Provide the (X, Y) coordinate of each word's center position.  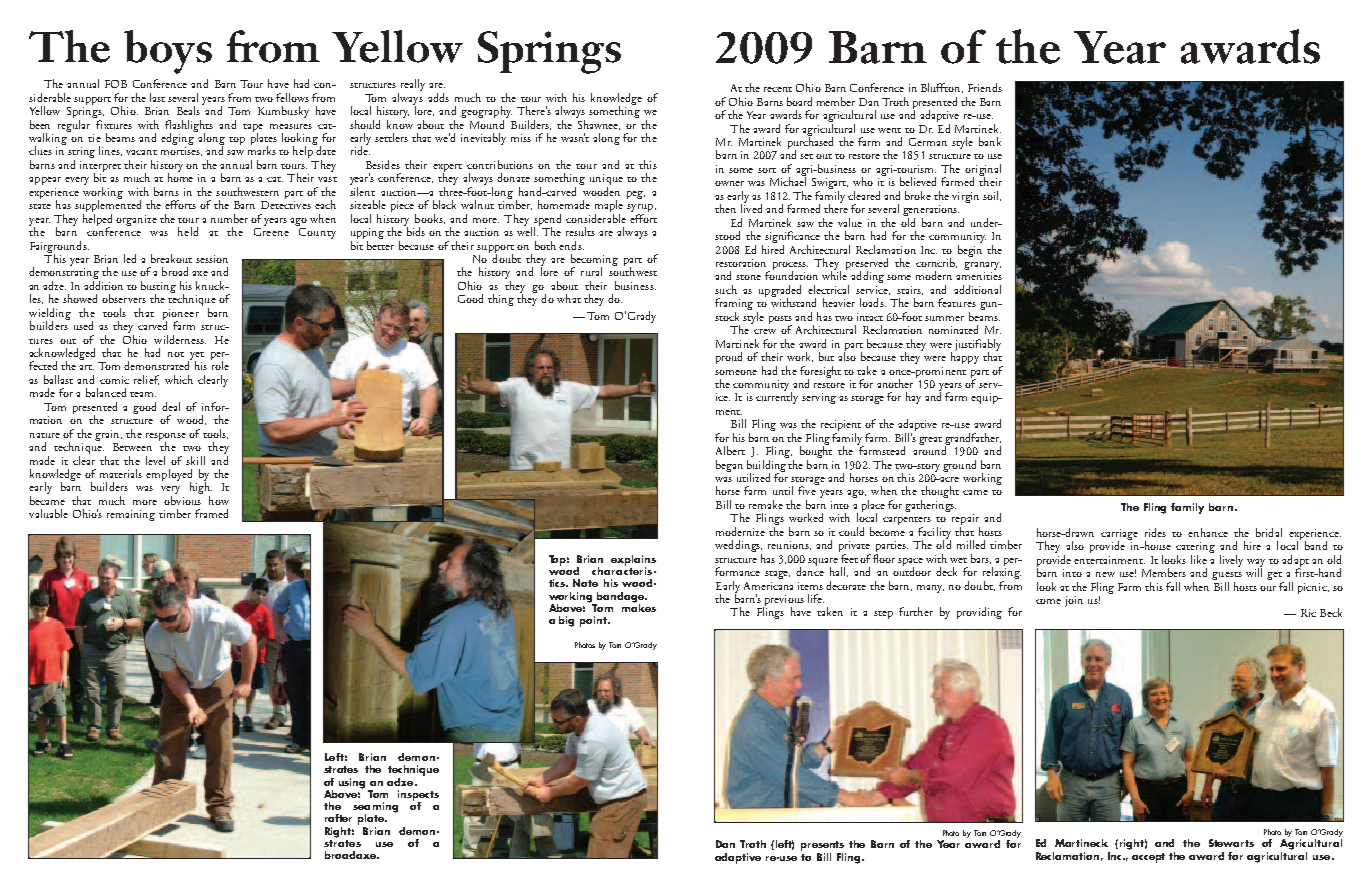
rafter (338, 818)
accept (1148, 858)
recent (778, 89)
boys (168, 52)
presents (822, 846)
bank (990, 141)
